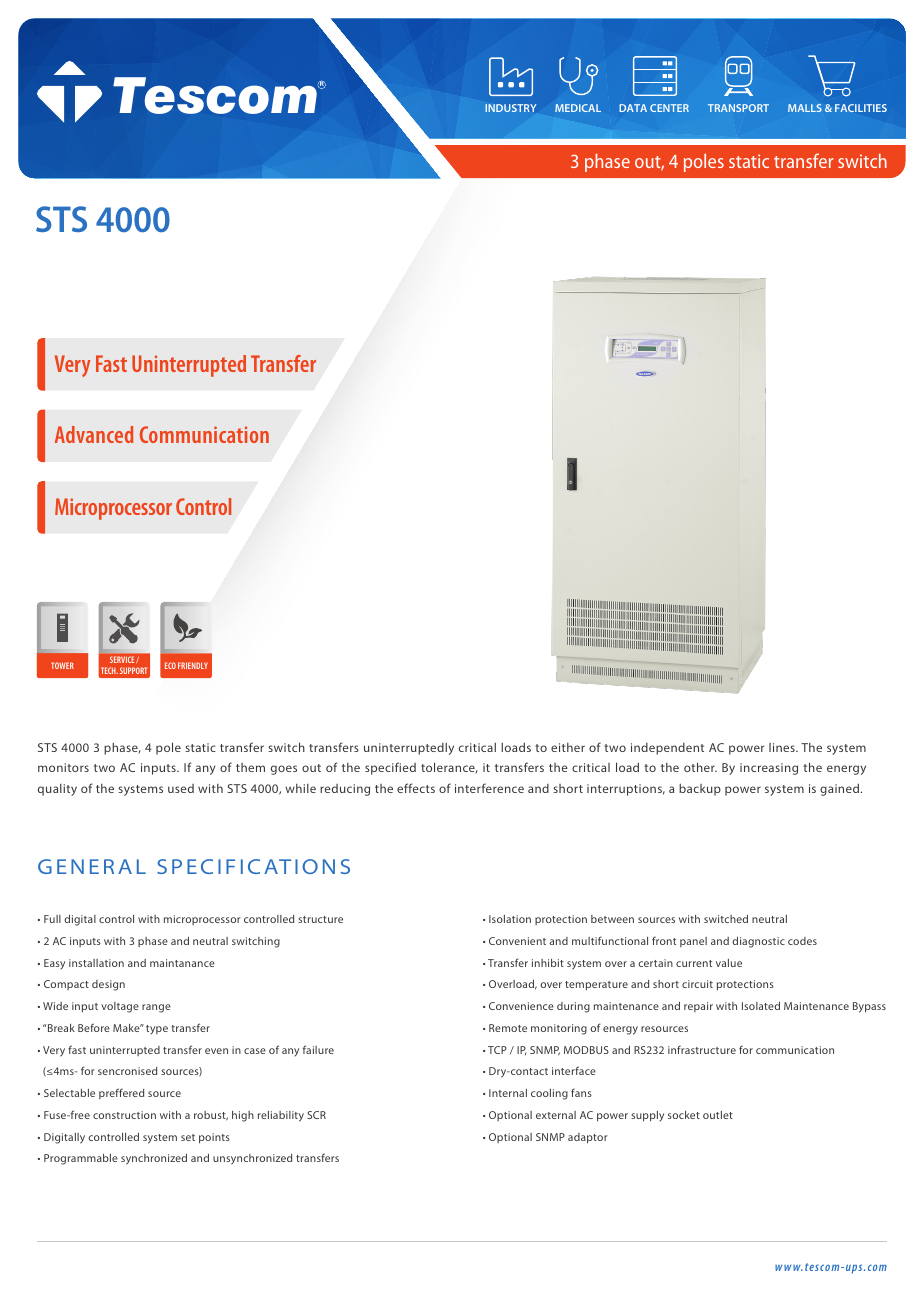 The width and height of the image is (924, 1294). I want to click on Internal, so click(508, 1093).
